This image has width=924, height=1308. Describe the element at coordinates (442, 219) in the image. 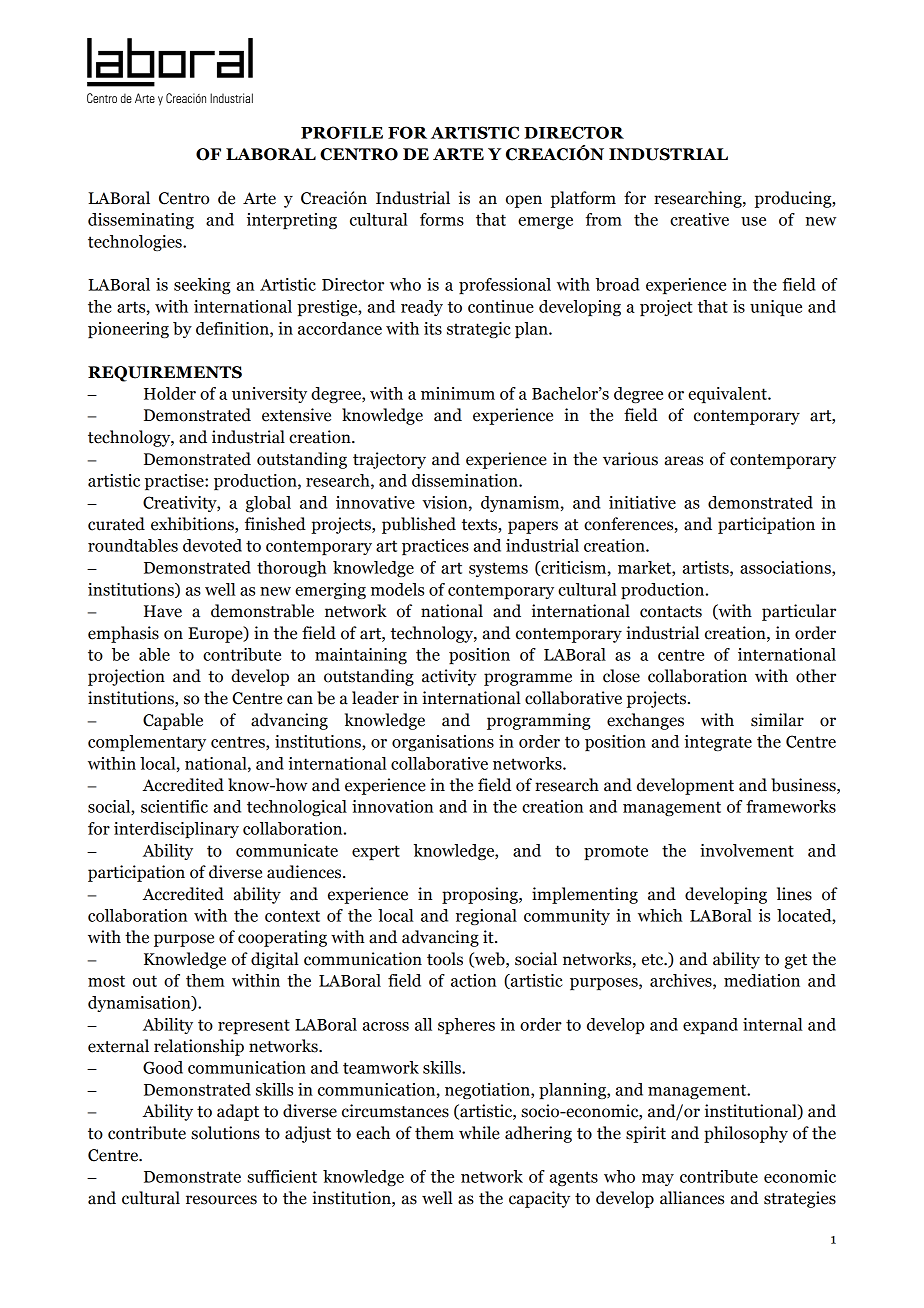

I see `forms` at that location.
